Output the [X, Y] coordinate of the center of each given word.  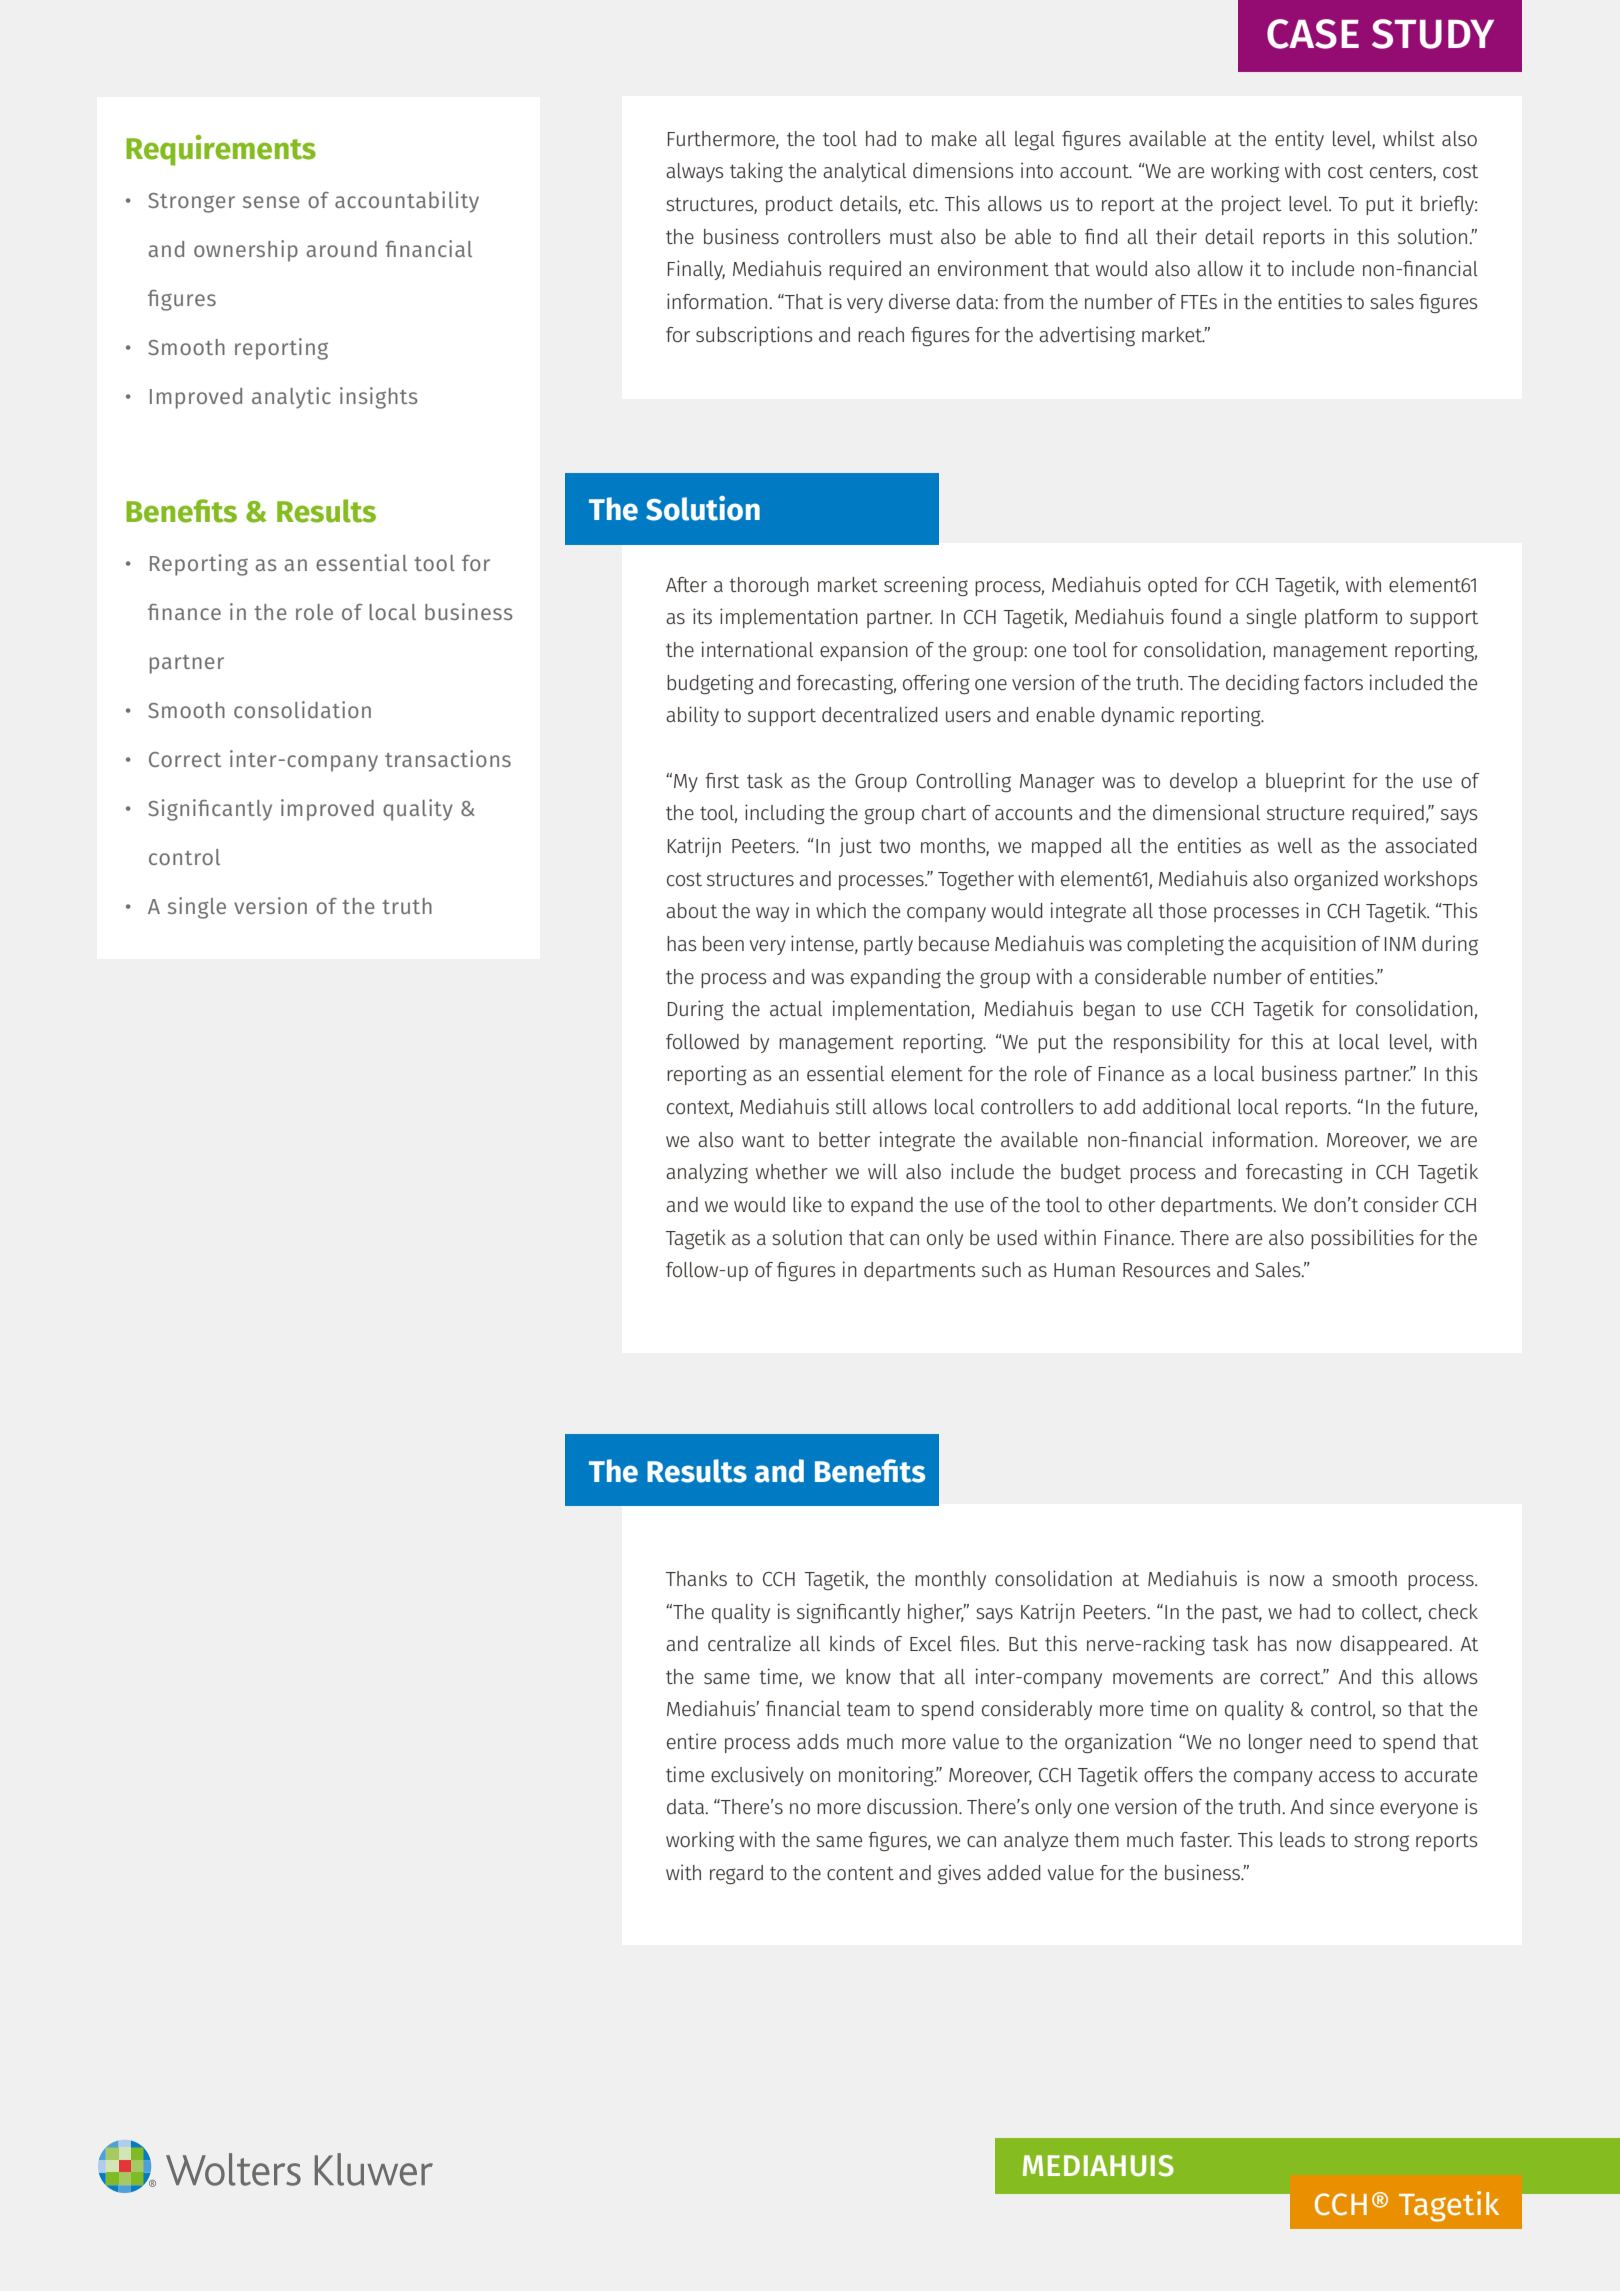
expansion [864, 651]
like [807, 1204]
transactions [448, 758]
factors [1333, 682]
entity [1299, 140]
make [954, 138]
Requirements [221, 150]
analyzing [707, 1173]
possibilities [1362, 1239]
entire [691, 1741]
